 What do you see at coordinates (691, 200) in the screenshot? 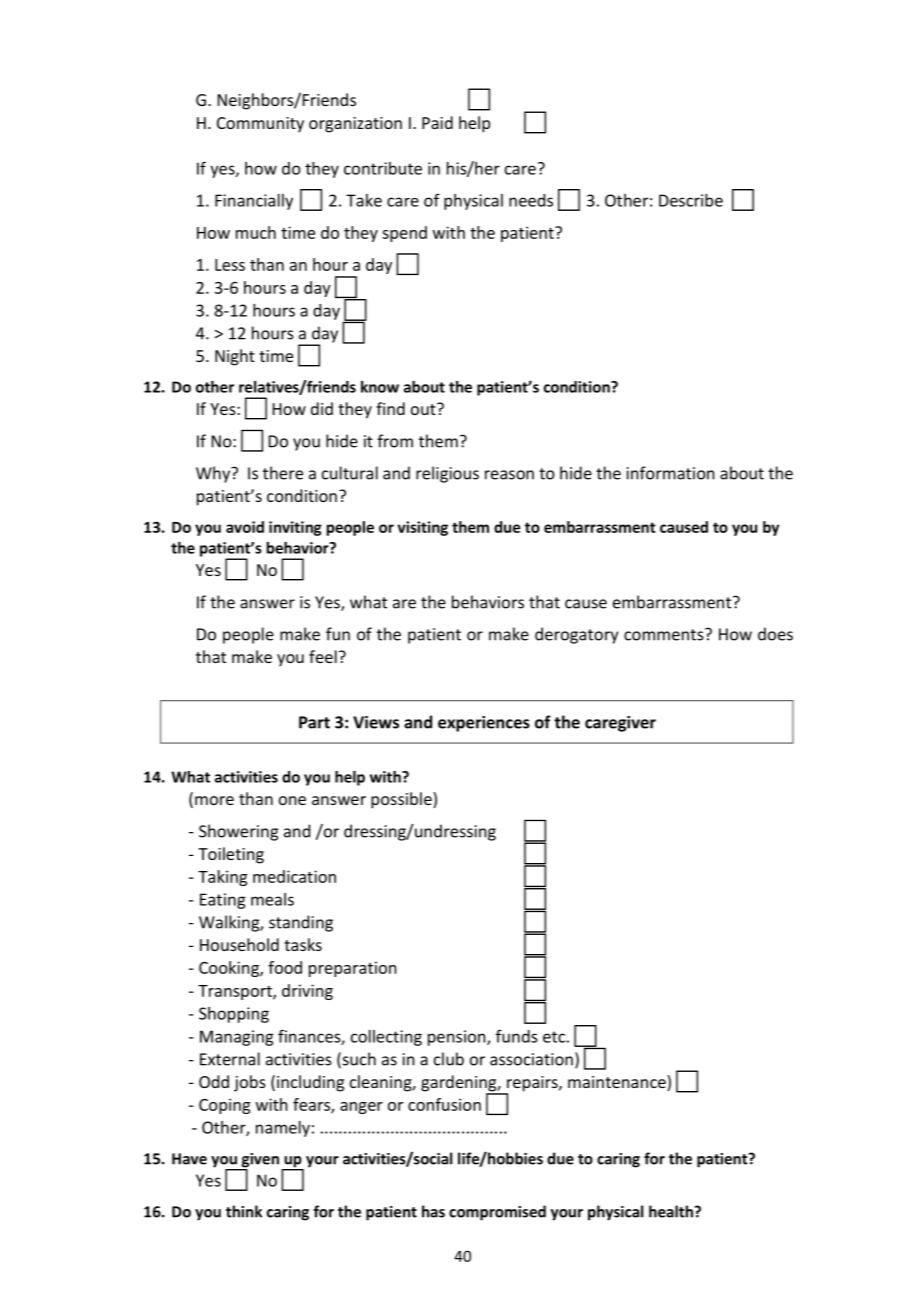
I see `Describe` at bounding box center [691, 200].
